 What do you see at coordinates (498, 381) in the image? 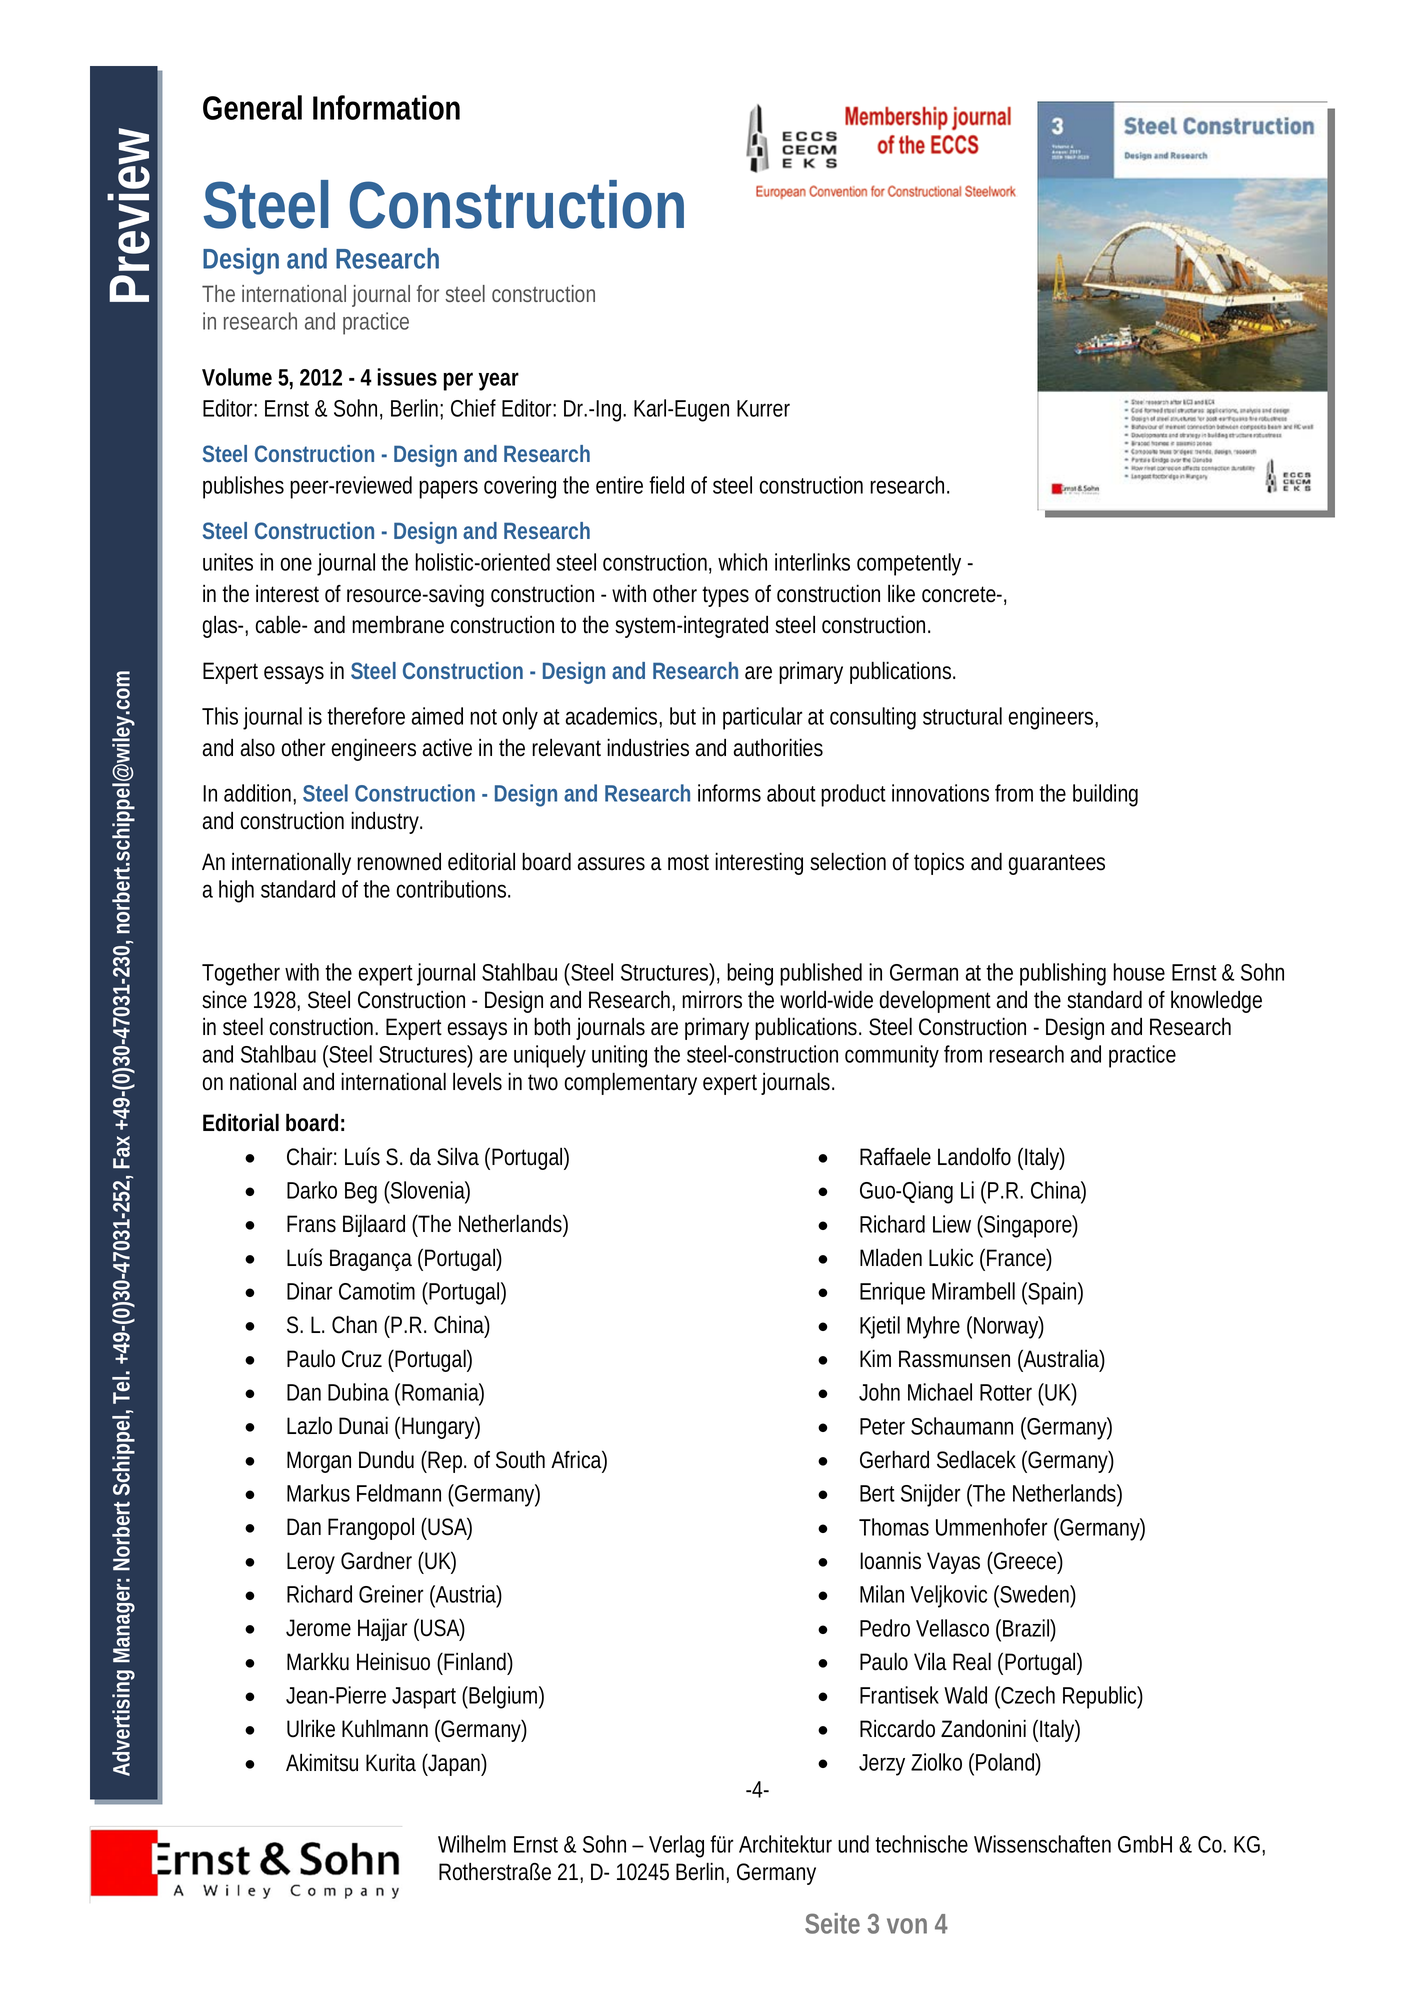
I see `year` at bounding box center [498, 381].
